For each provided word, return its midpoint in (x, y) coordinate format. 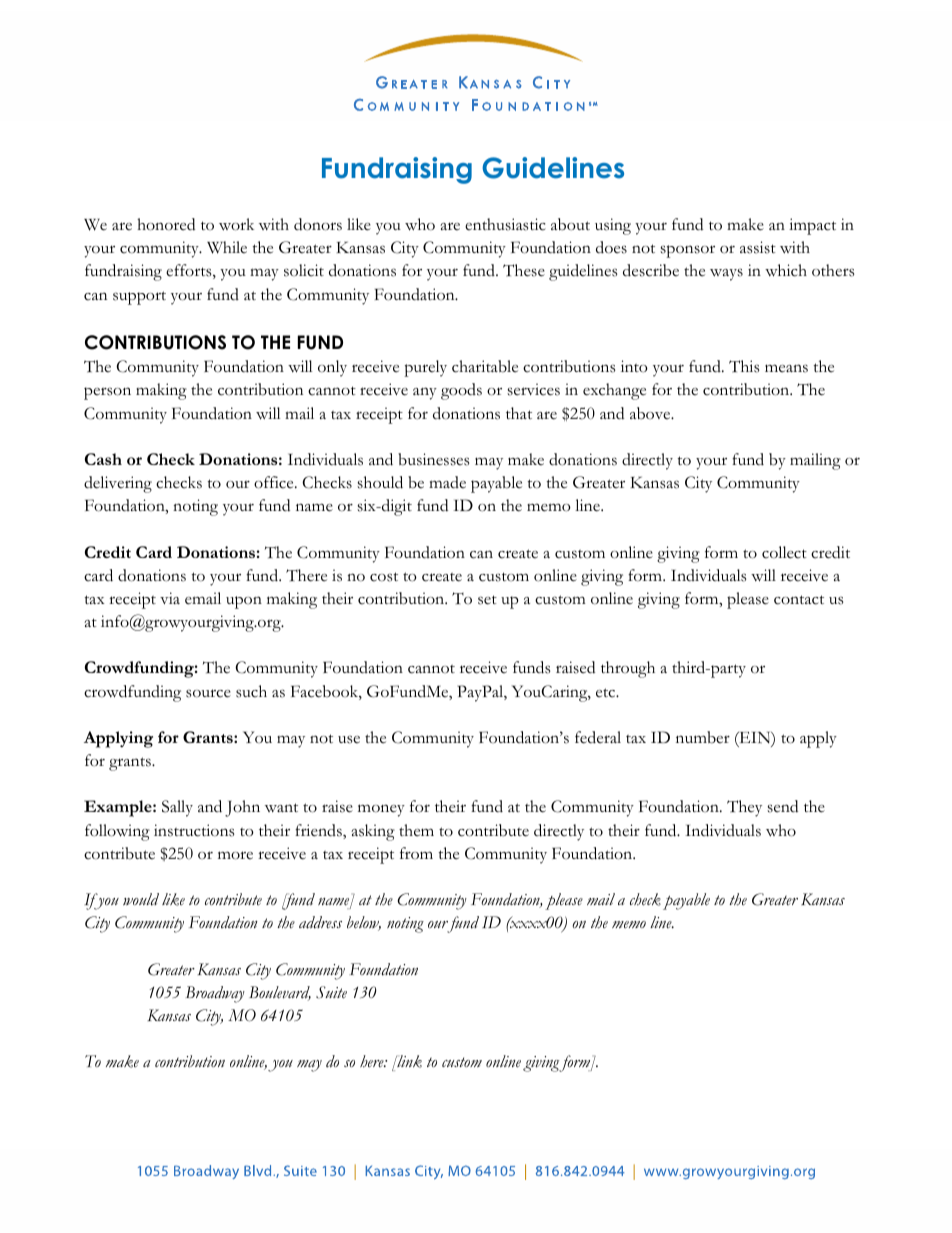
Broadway (215, 994)
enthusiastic (505, 224)
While (227, 247)
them (416, 830)
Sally (177, 808)
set (487, 600)
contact (799, 600)
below (364, 923)
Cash (103, 459)
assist (758, 247)
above (651, 413)
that (519, 413)
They (744, 808)
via (170, 598)
